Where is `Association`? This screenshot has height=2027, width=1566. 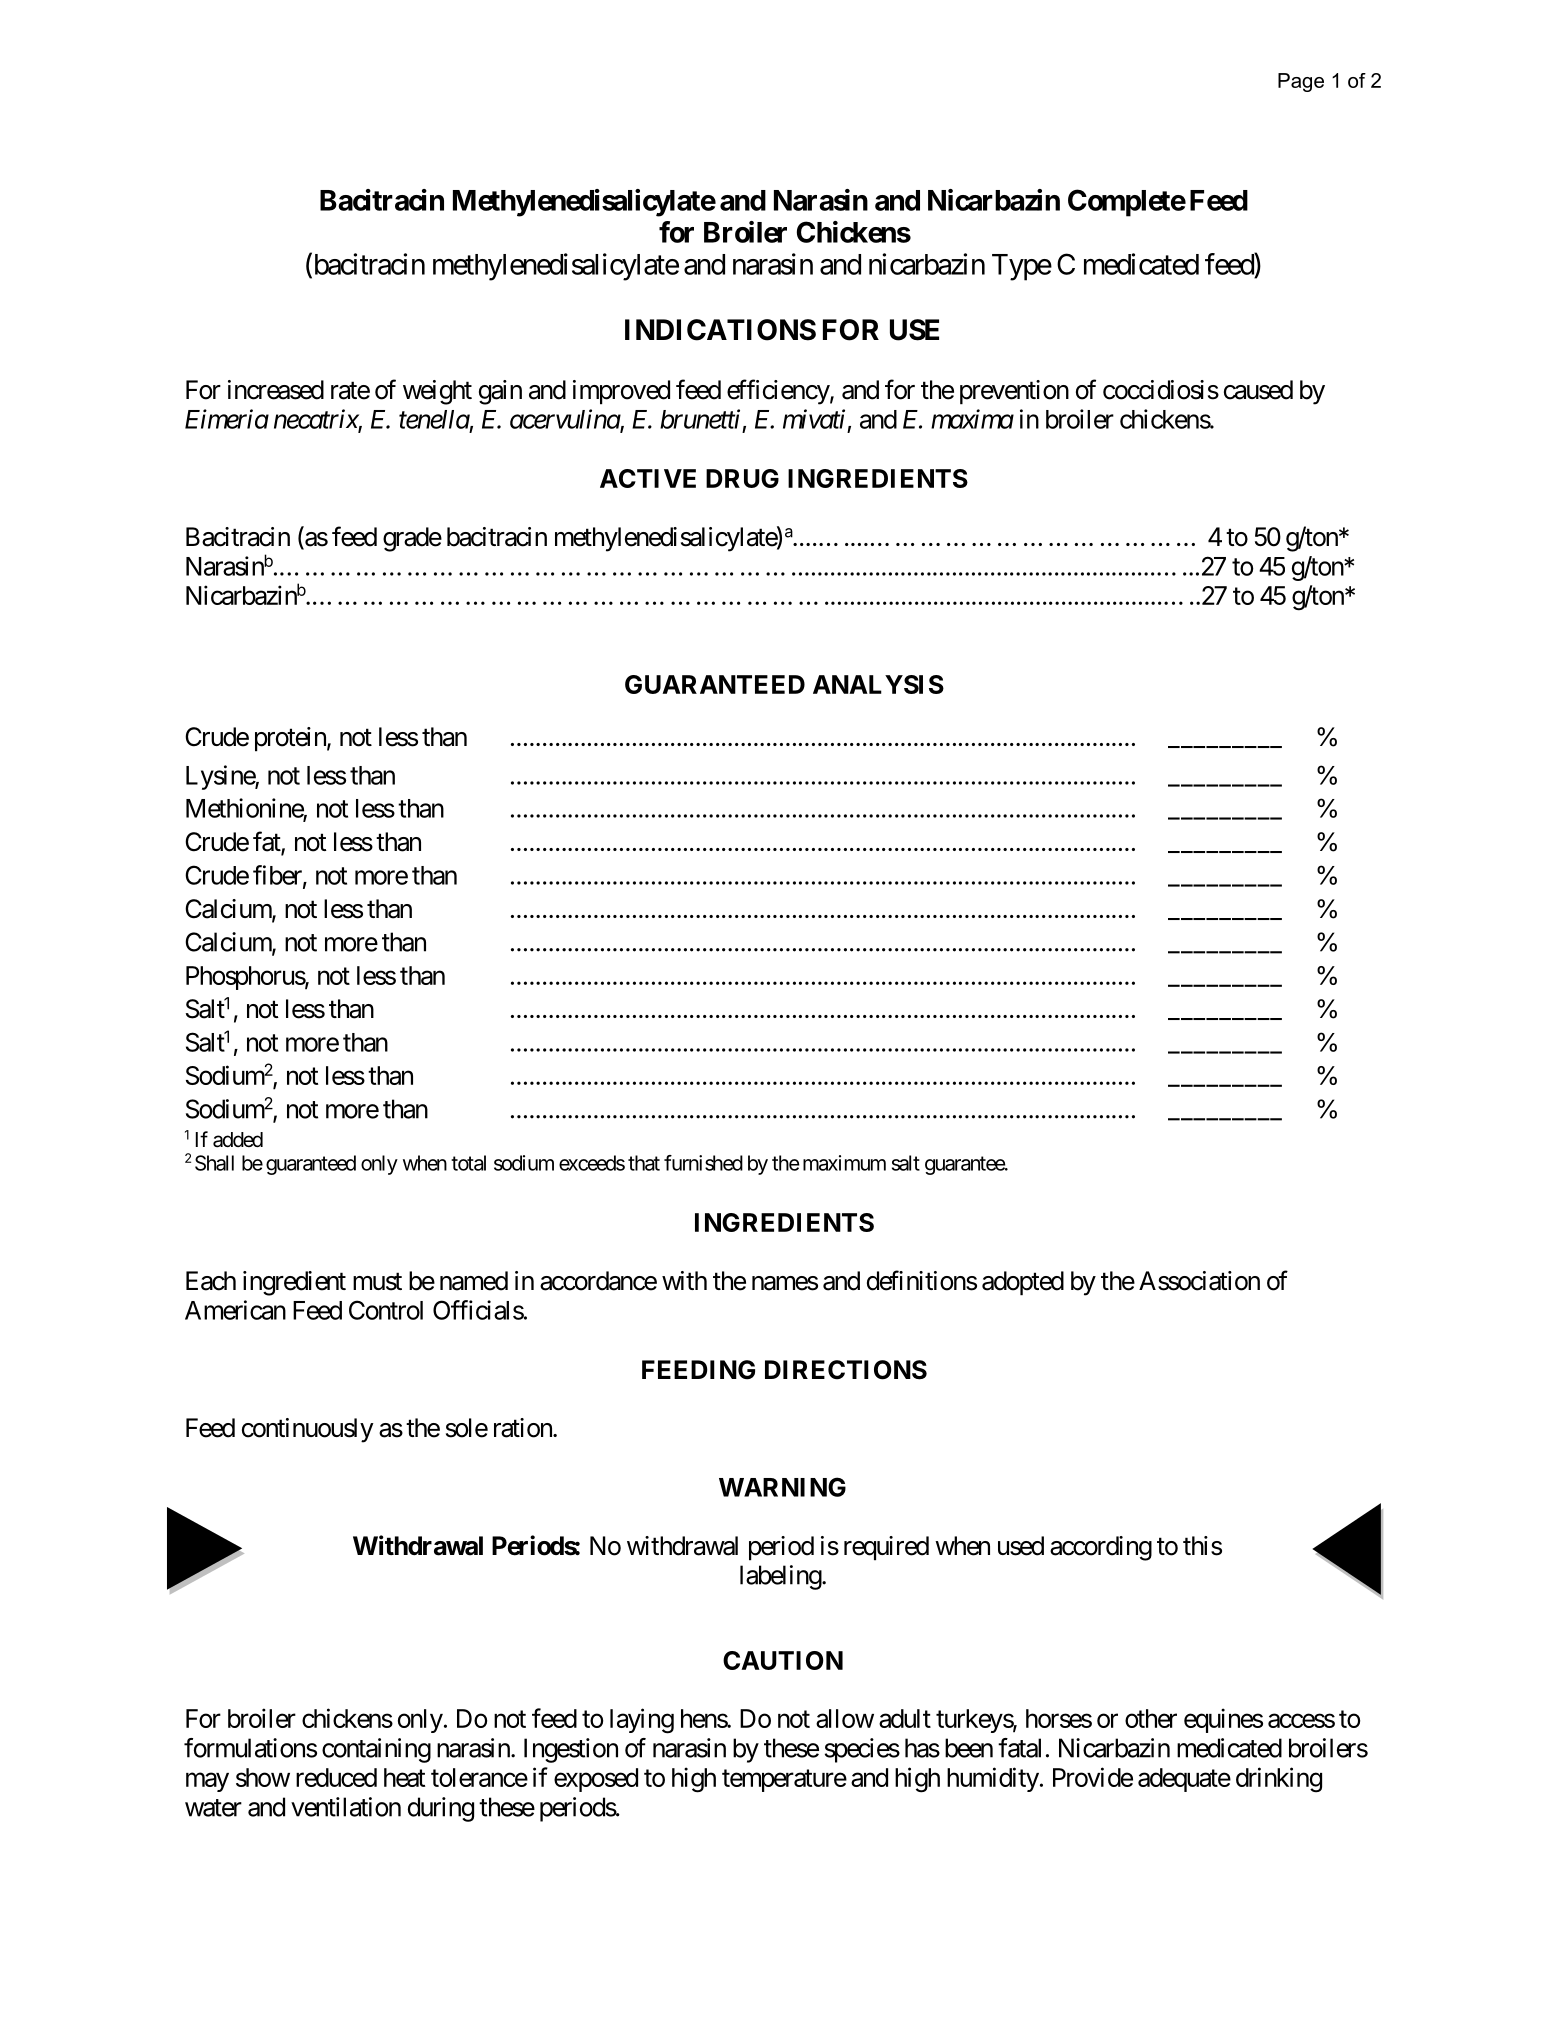 Association is located at coordinates (1199, 1281).
